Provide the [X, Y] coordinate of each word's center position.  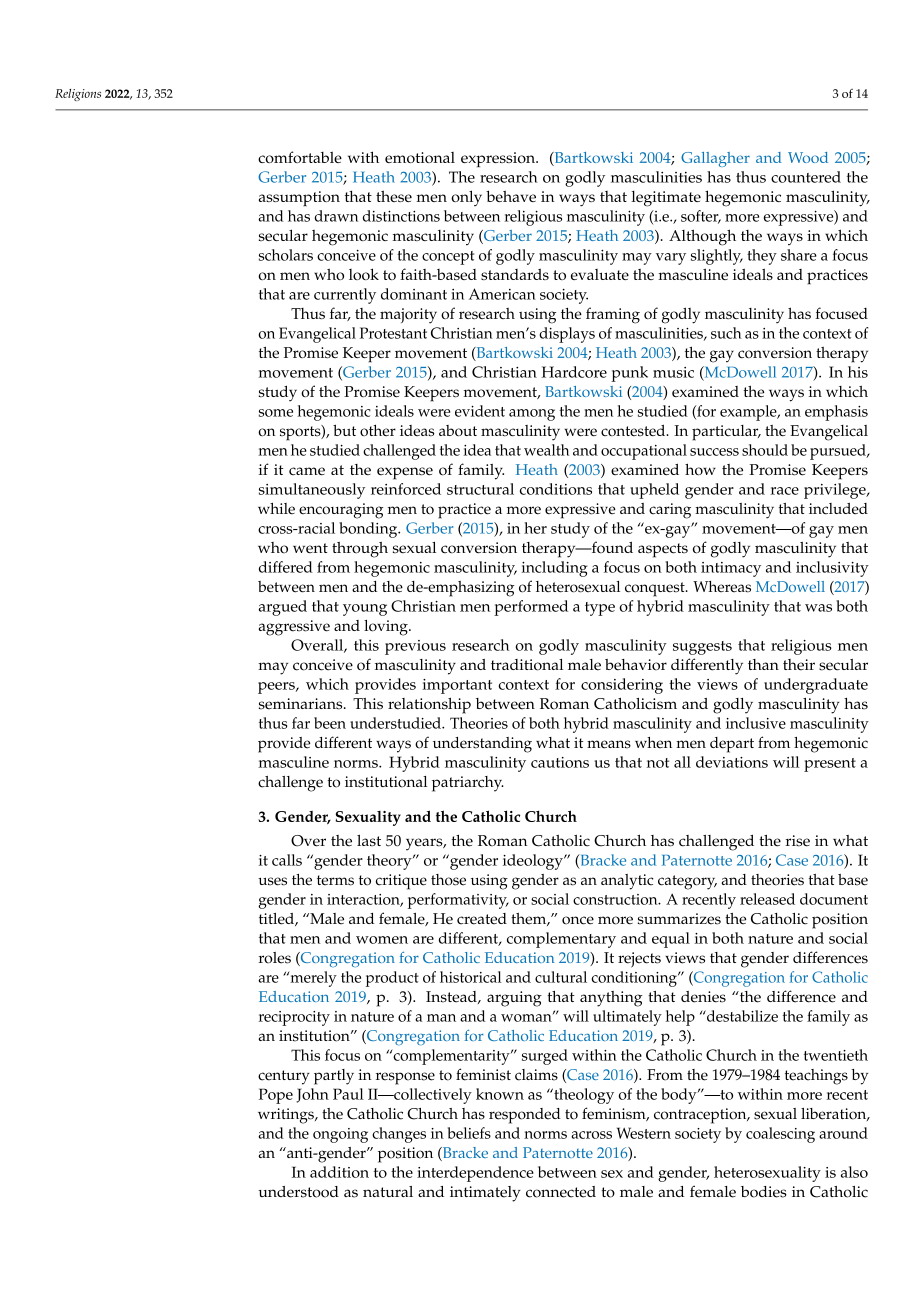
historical [471, 977]
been [330, 723]
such [726, 333]
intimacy [731, 569]
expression [499, 159]
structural [480, 489]
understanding [482, 745]
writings [287, 1116]
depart [732, 745]
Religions [78, 95]
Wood [808, 157]
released [767, 899]
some [276, 413]
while [276, 508]
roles [275, 958]
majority [408, 315]
